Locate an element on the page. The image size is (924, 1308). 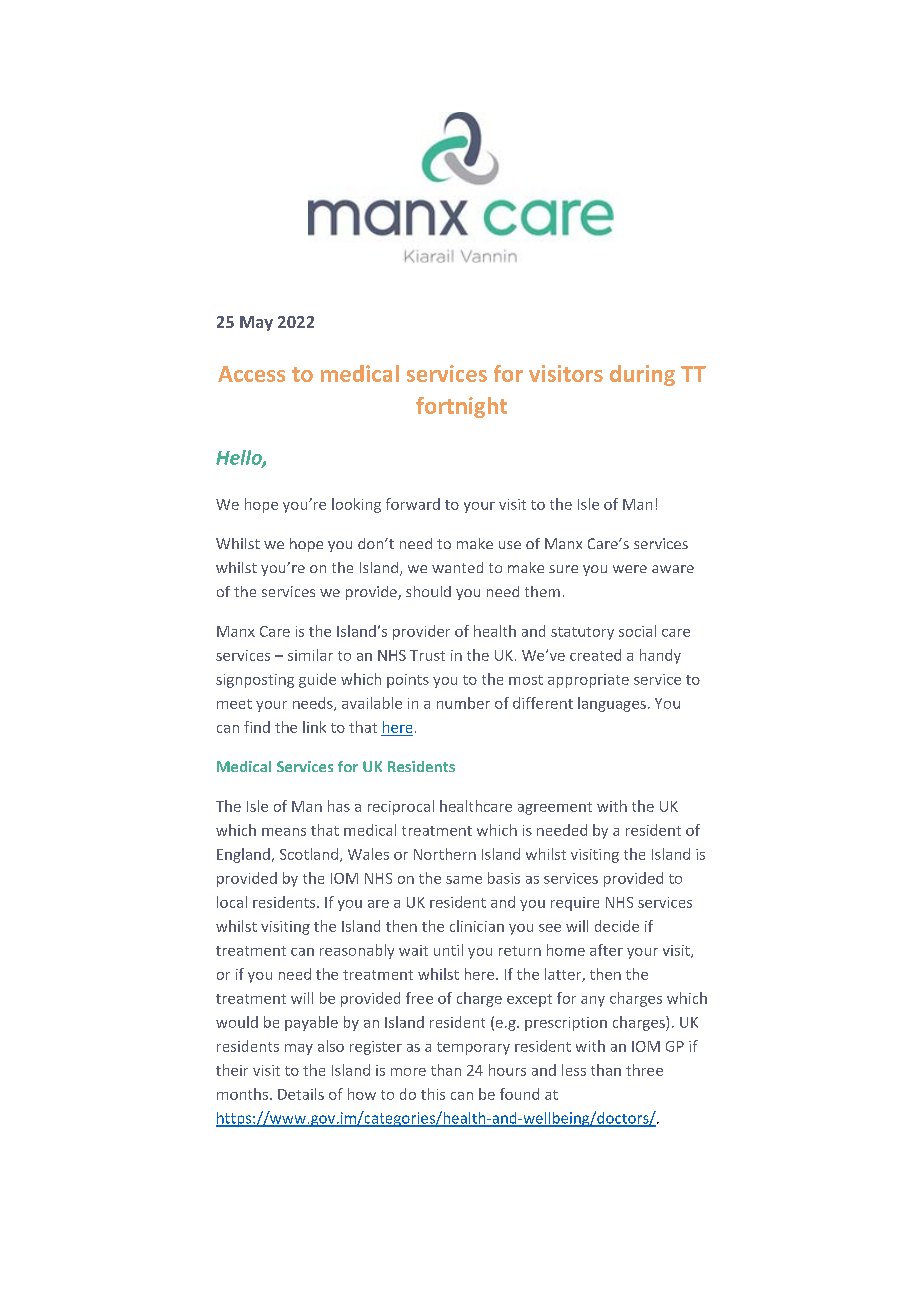
fortnight is located at coordinates (461, 407).
